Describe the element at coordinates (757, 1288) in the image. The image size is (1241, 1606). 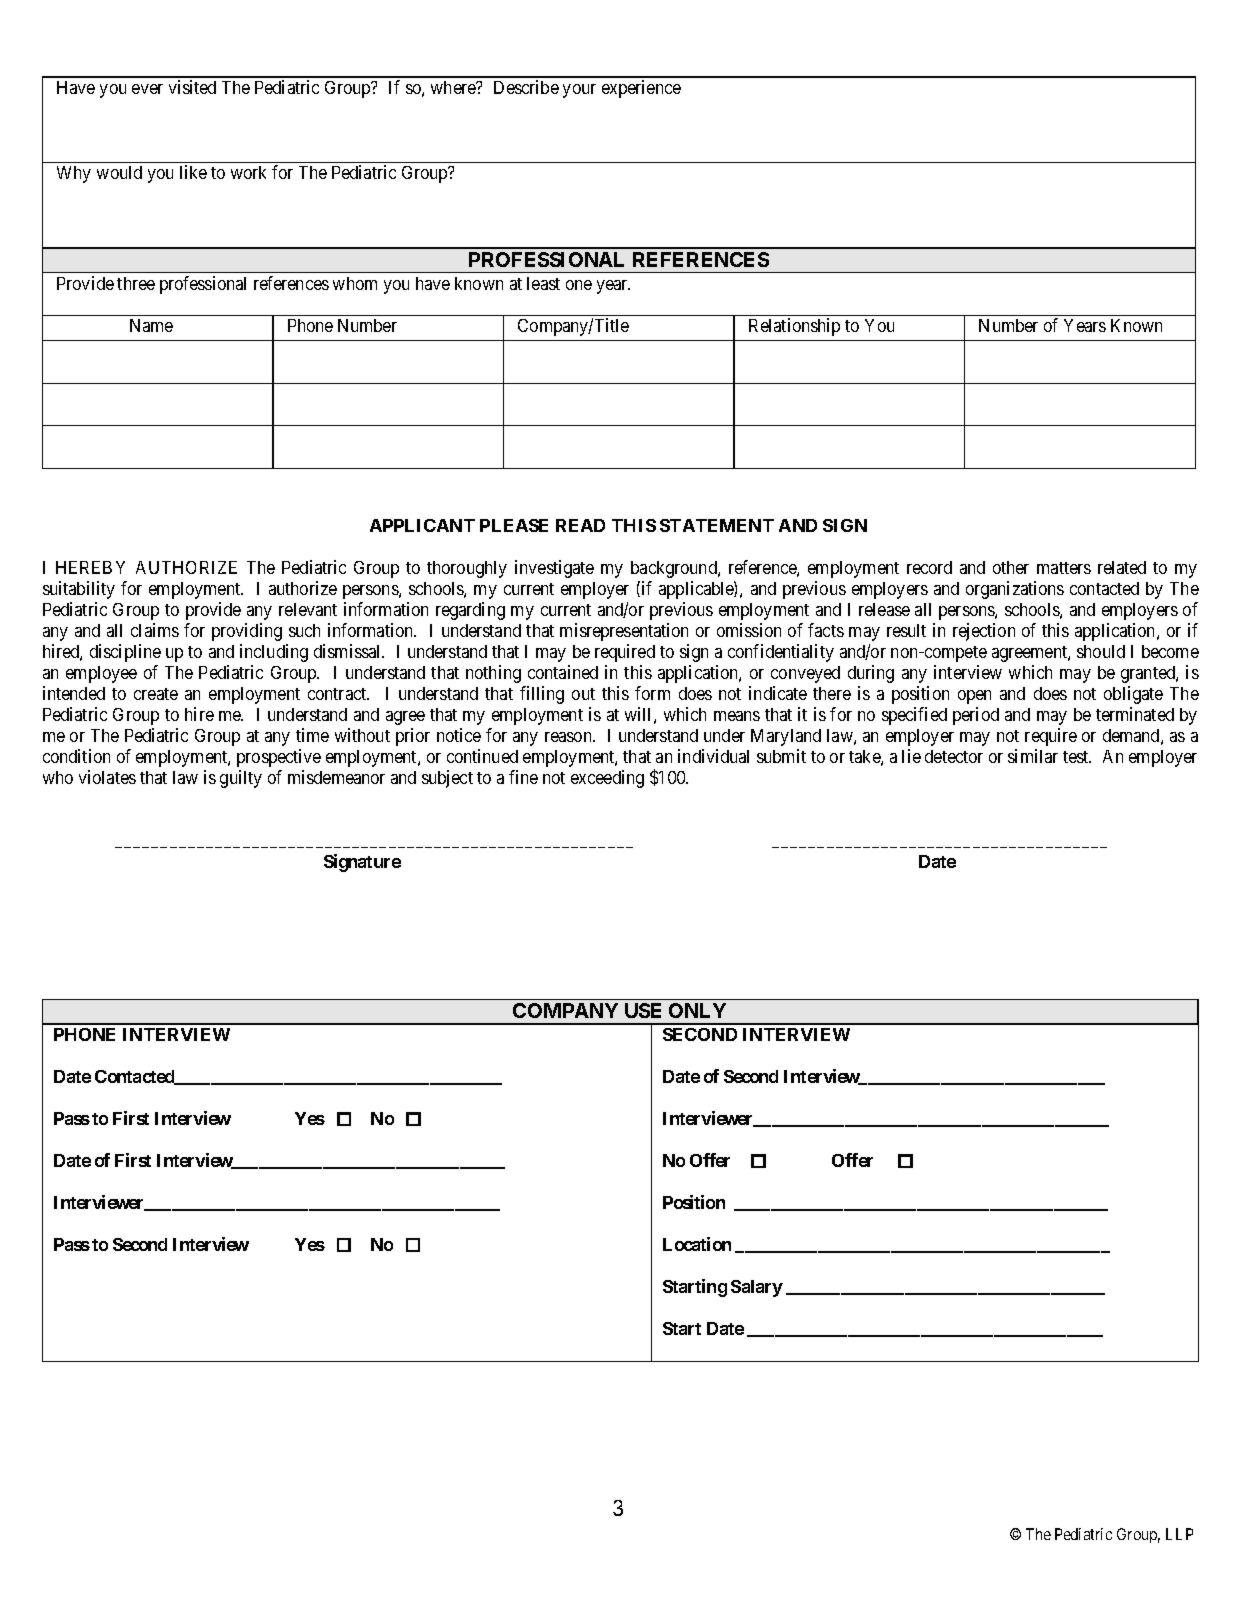
I see `Salary` at that location.
